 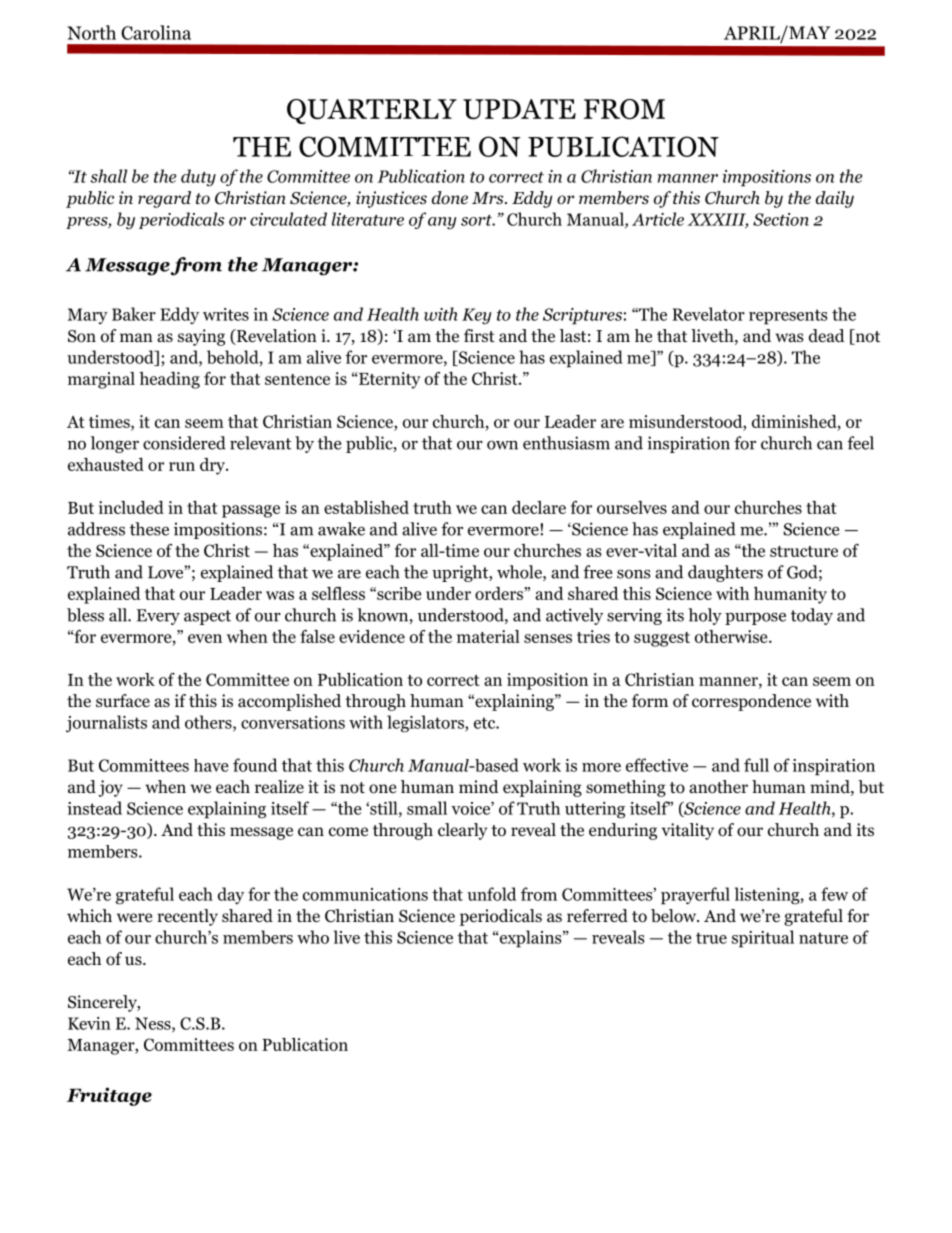 I want to click on Ness, so click(x=154, y=1024).
